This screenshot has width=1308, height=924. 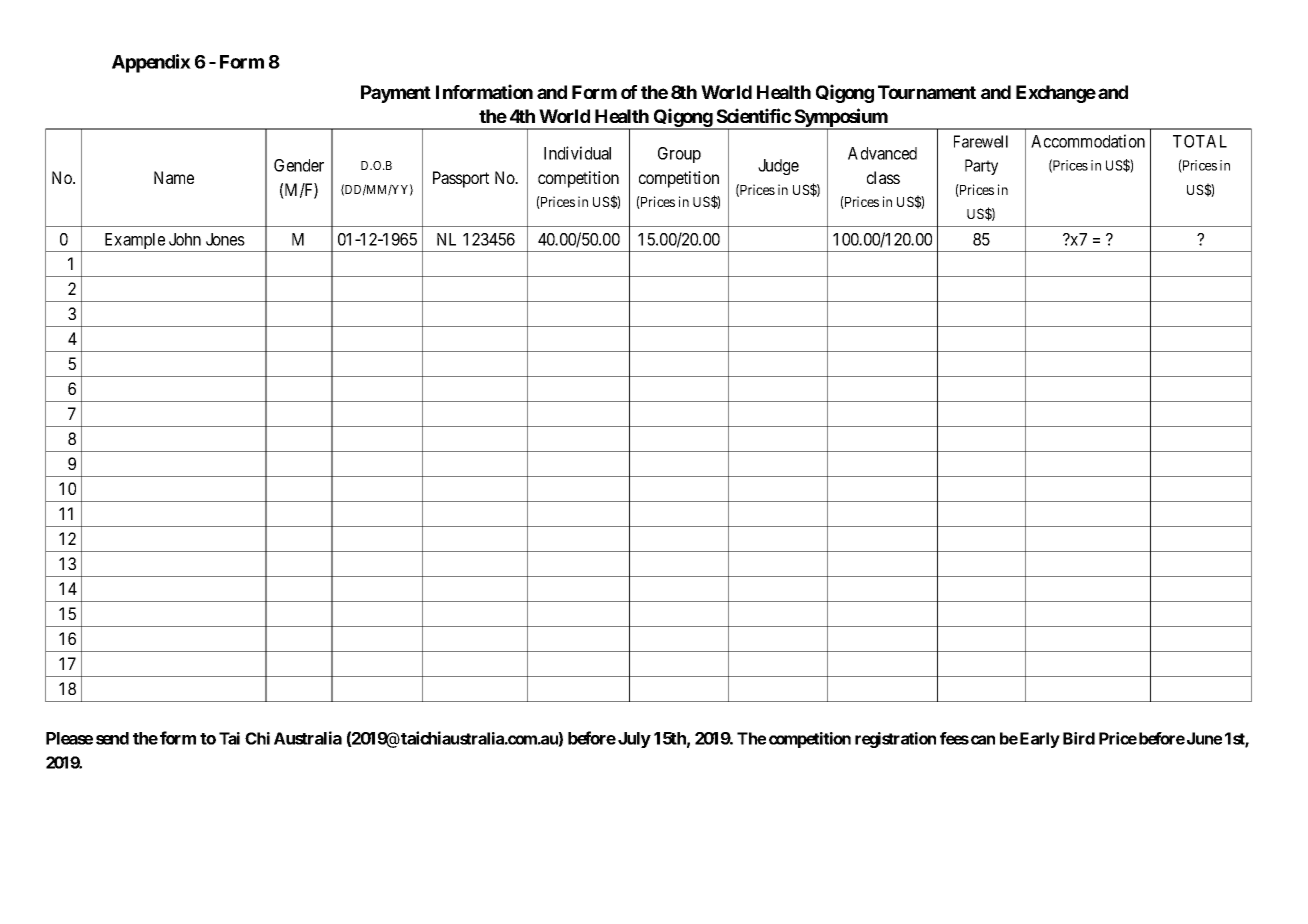 I want to click on Bird, so click(x=1079, y=738).
